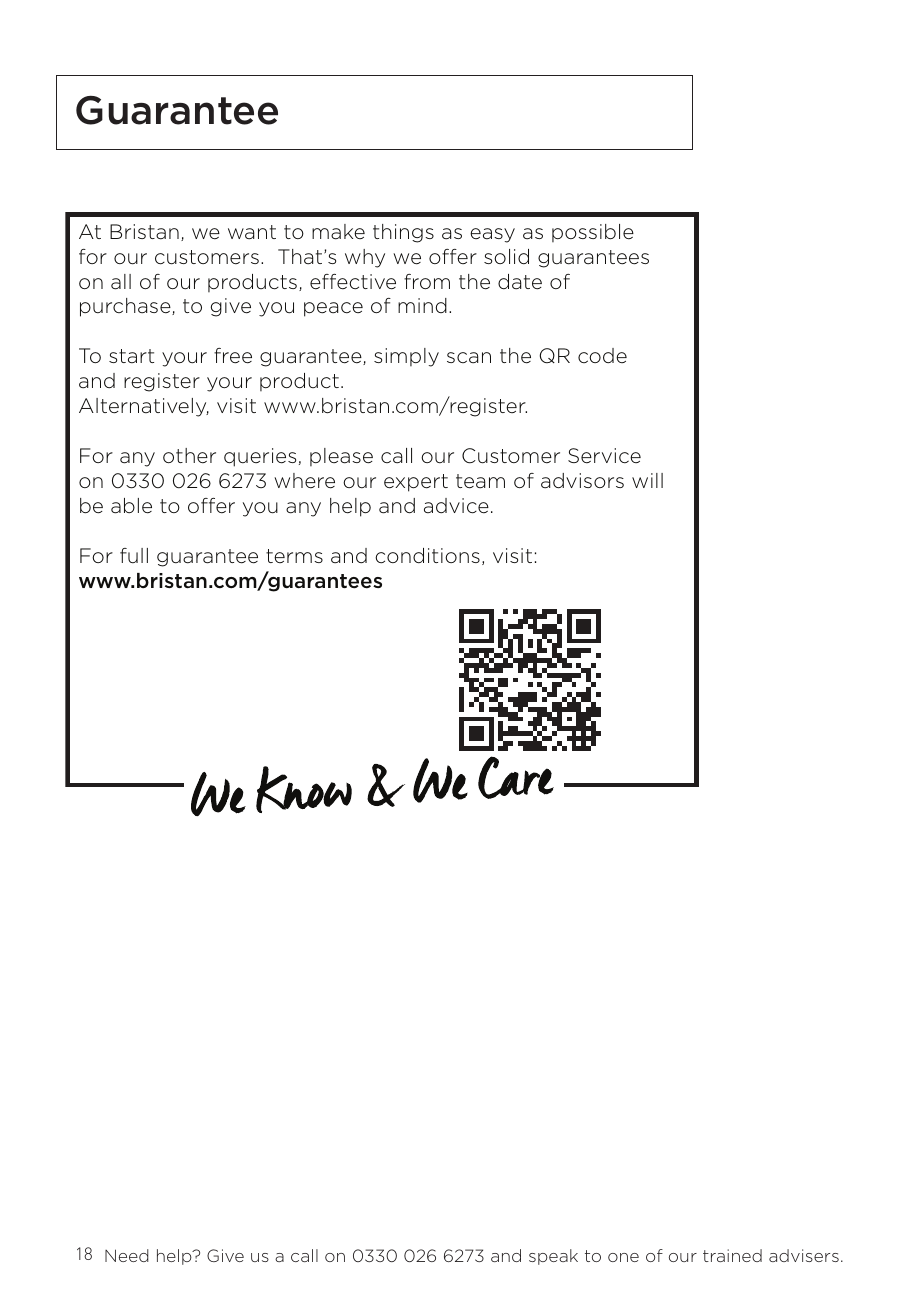 Image resolution: width=924 pixels, height=1311 pixels. Describe the element at coordinates (506, 256) in the screenshot. I see `solid` at that location.
